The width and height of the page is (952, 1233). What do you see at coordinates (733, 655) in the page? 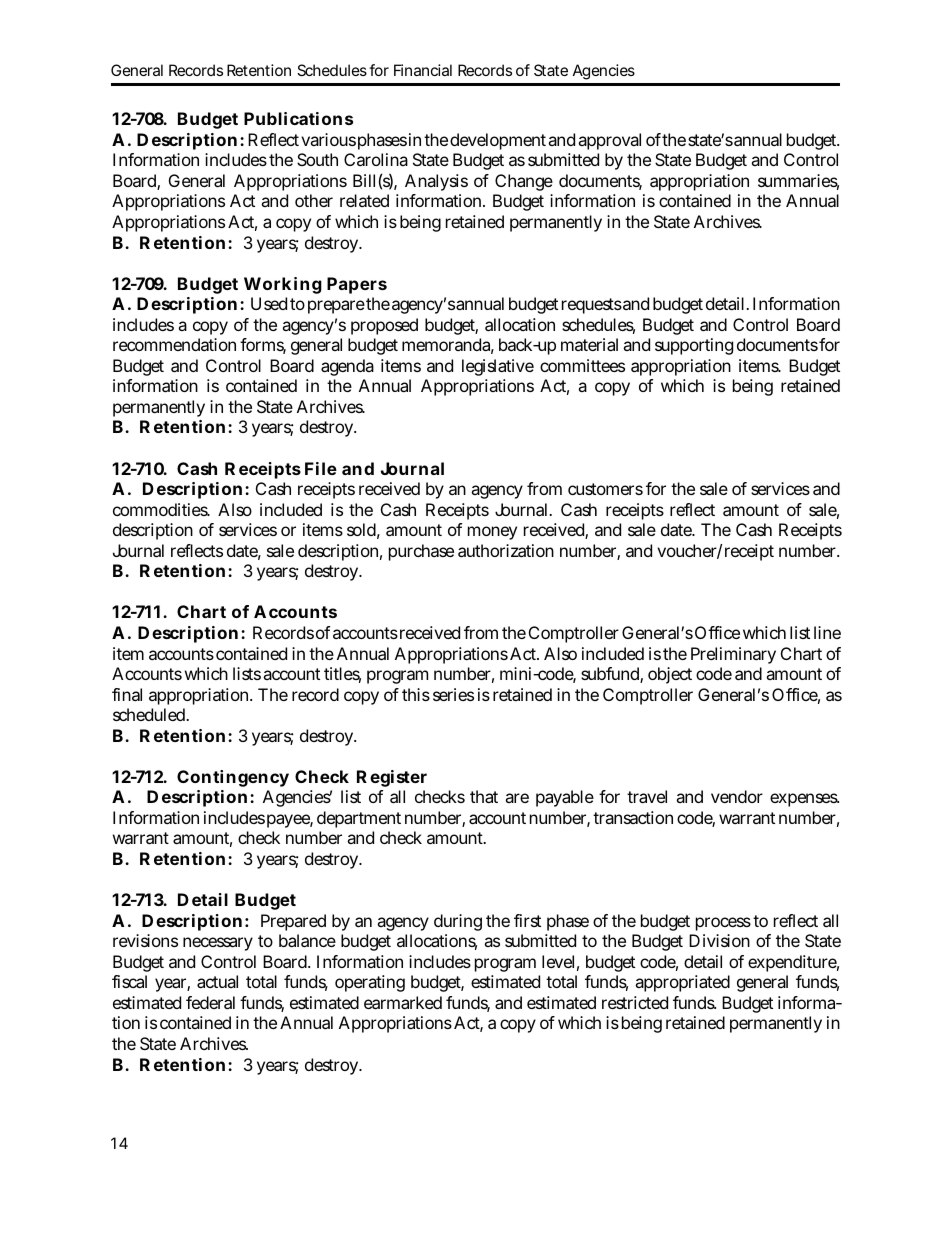
I see `Preliminary` at bounding box center [733, 655].
